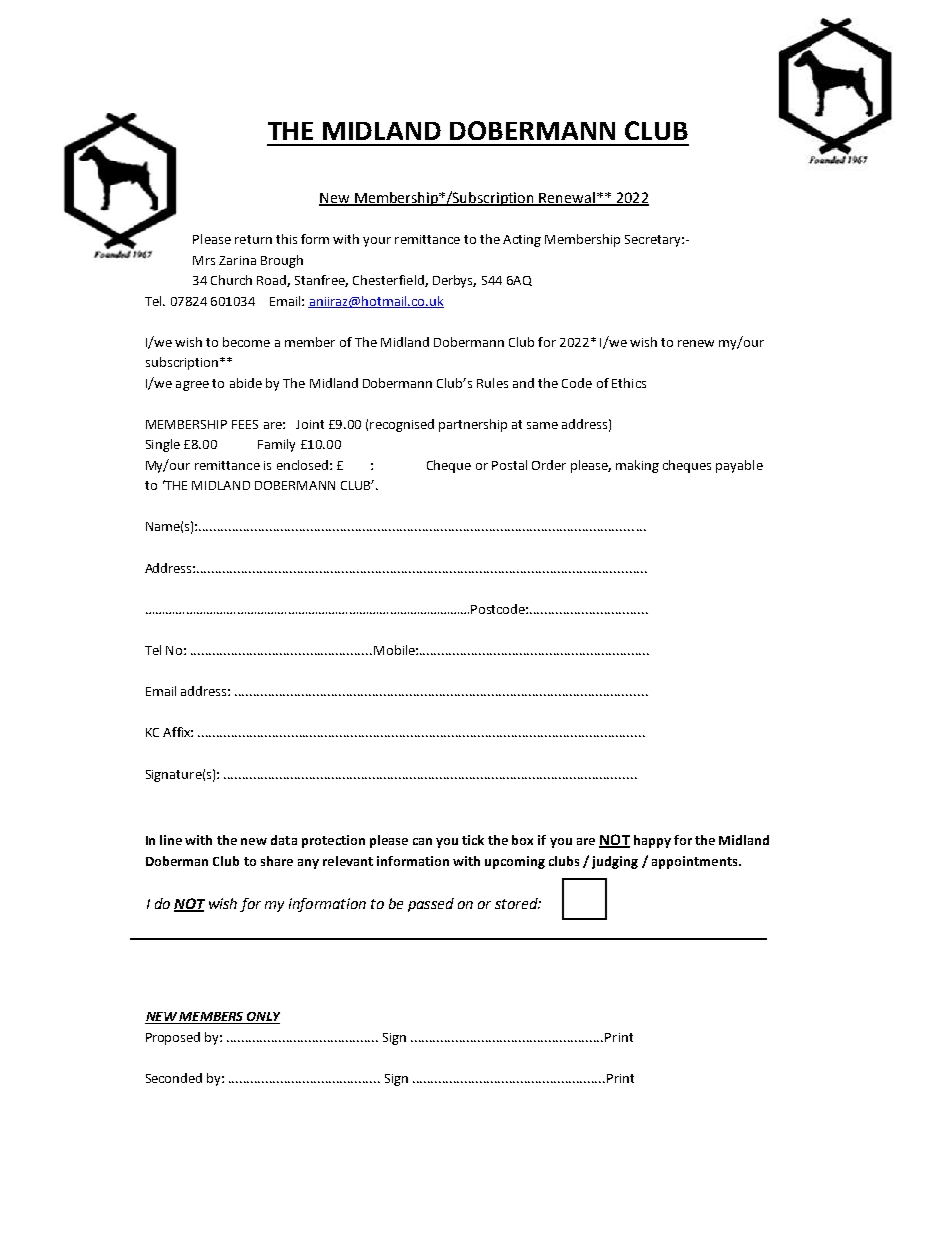 Image resolution: width=952 pixels, height=1233 pixels. Describe the element at coordinates (431, 905) in the screenshot. I see `passed` at that location.
